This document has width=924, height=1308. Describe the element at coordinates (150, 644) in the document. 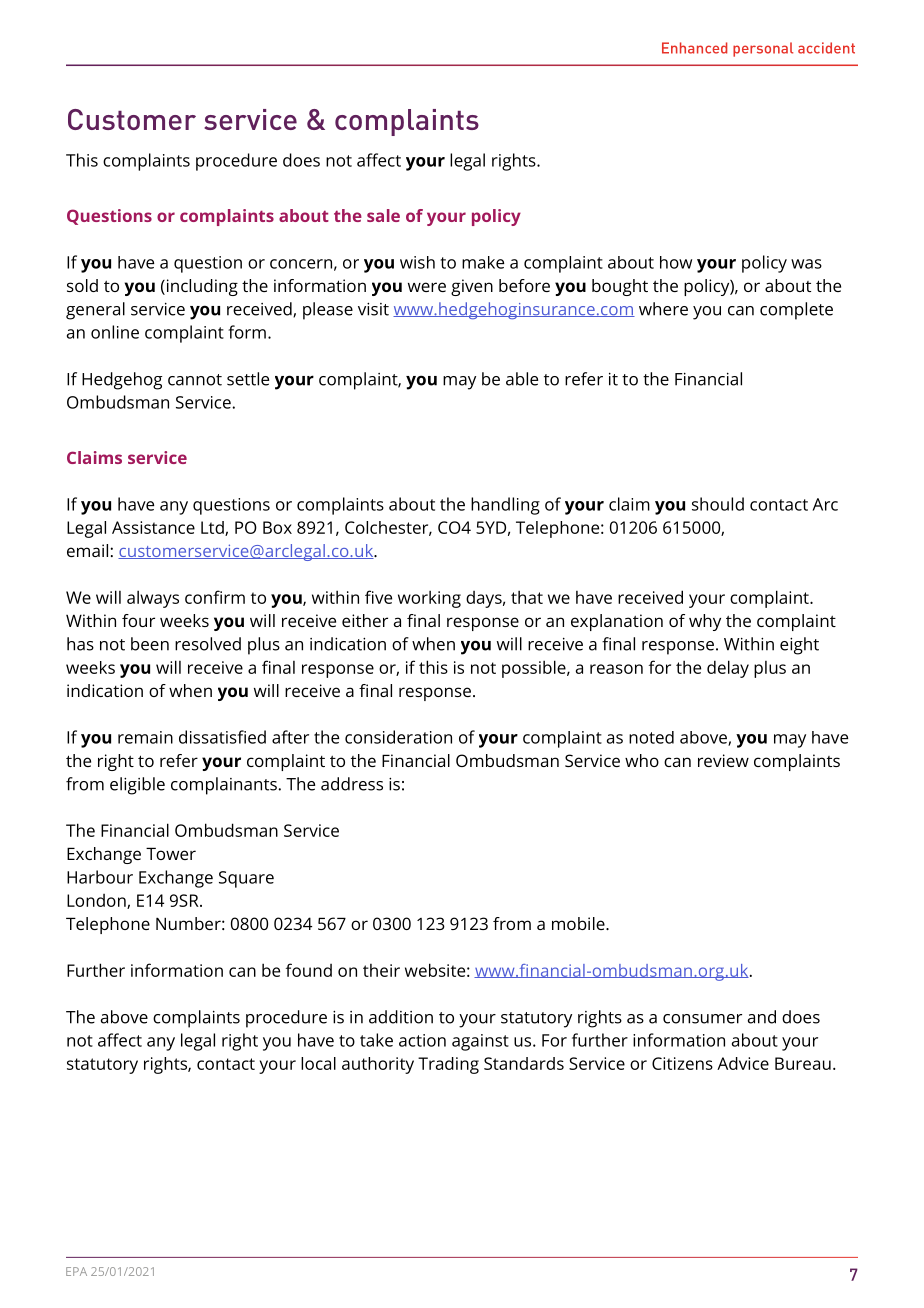

I see `been` at that location.
